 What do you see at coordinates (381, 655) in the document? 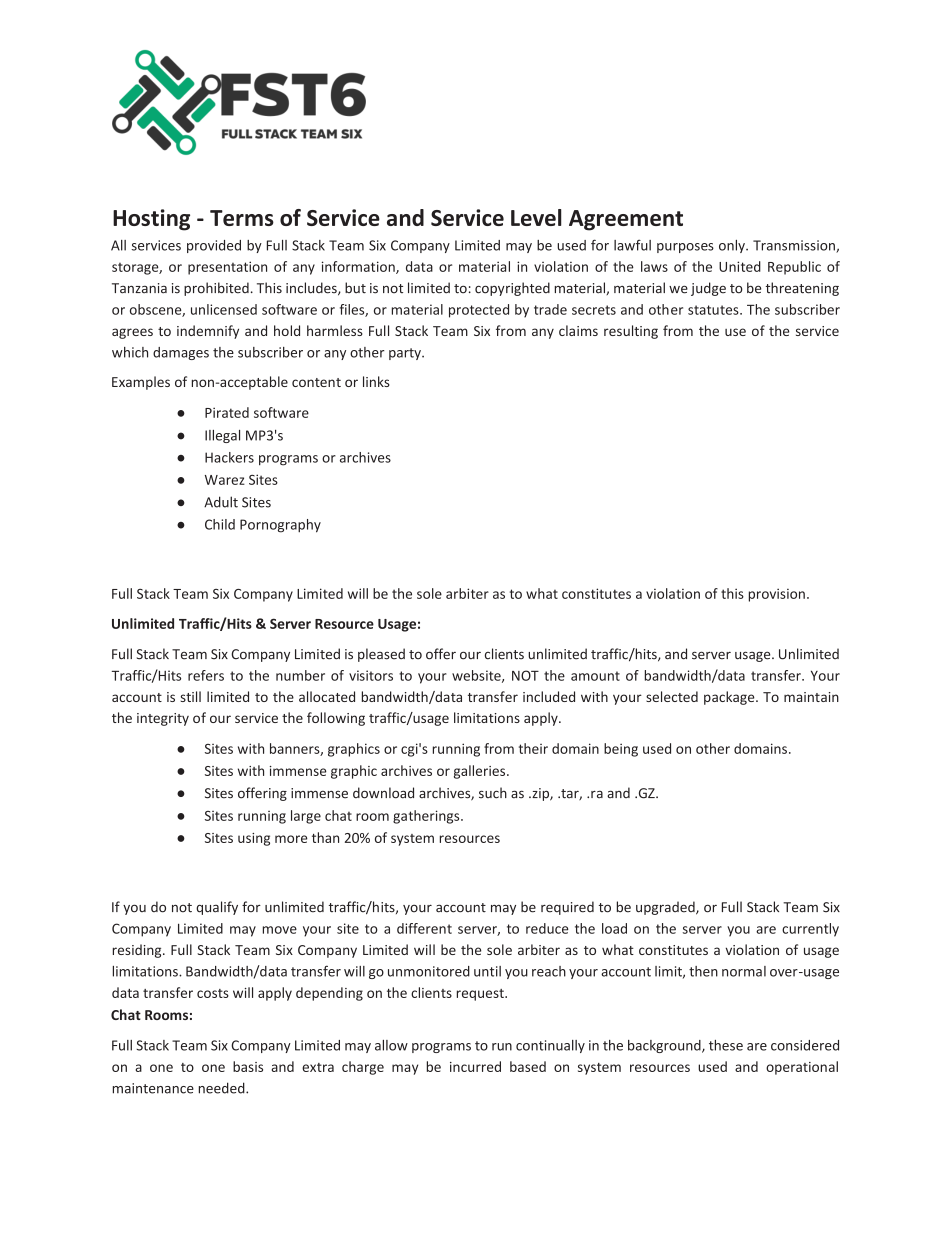
I see `pleased` at bounding box center [381, 655].
